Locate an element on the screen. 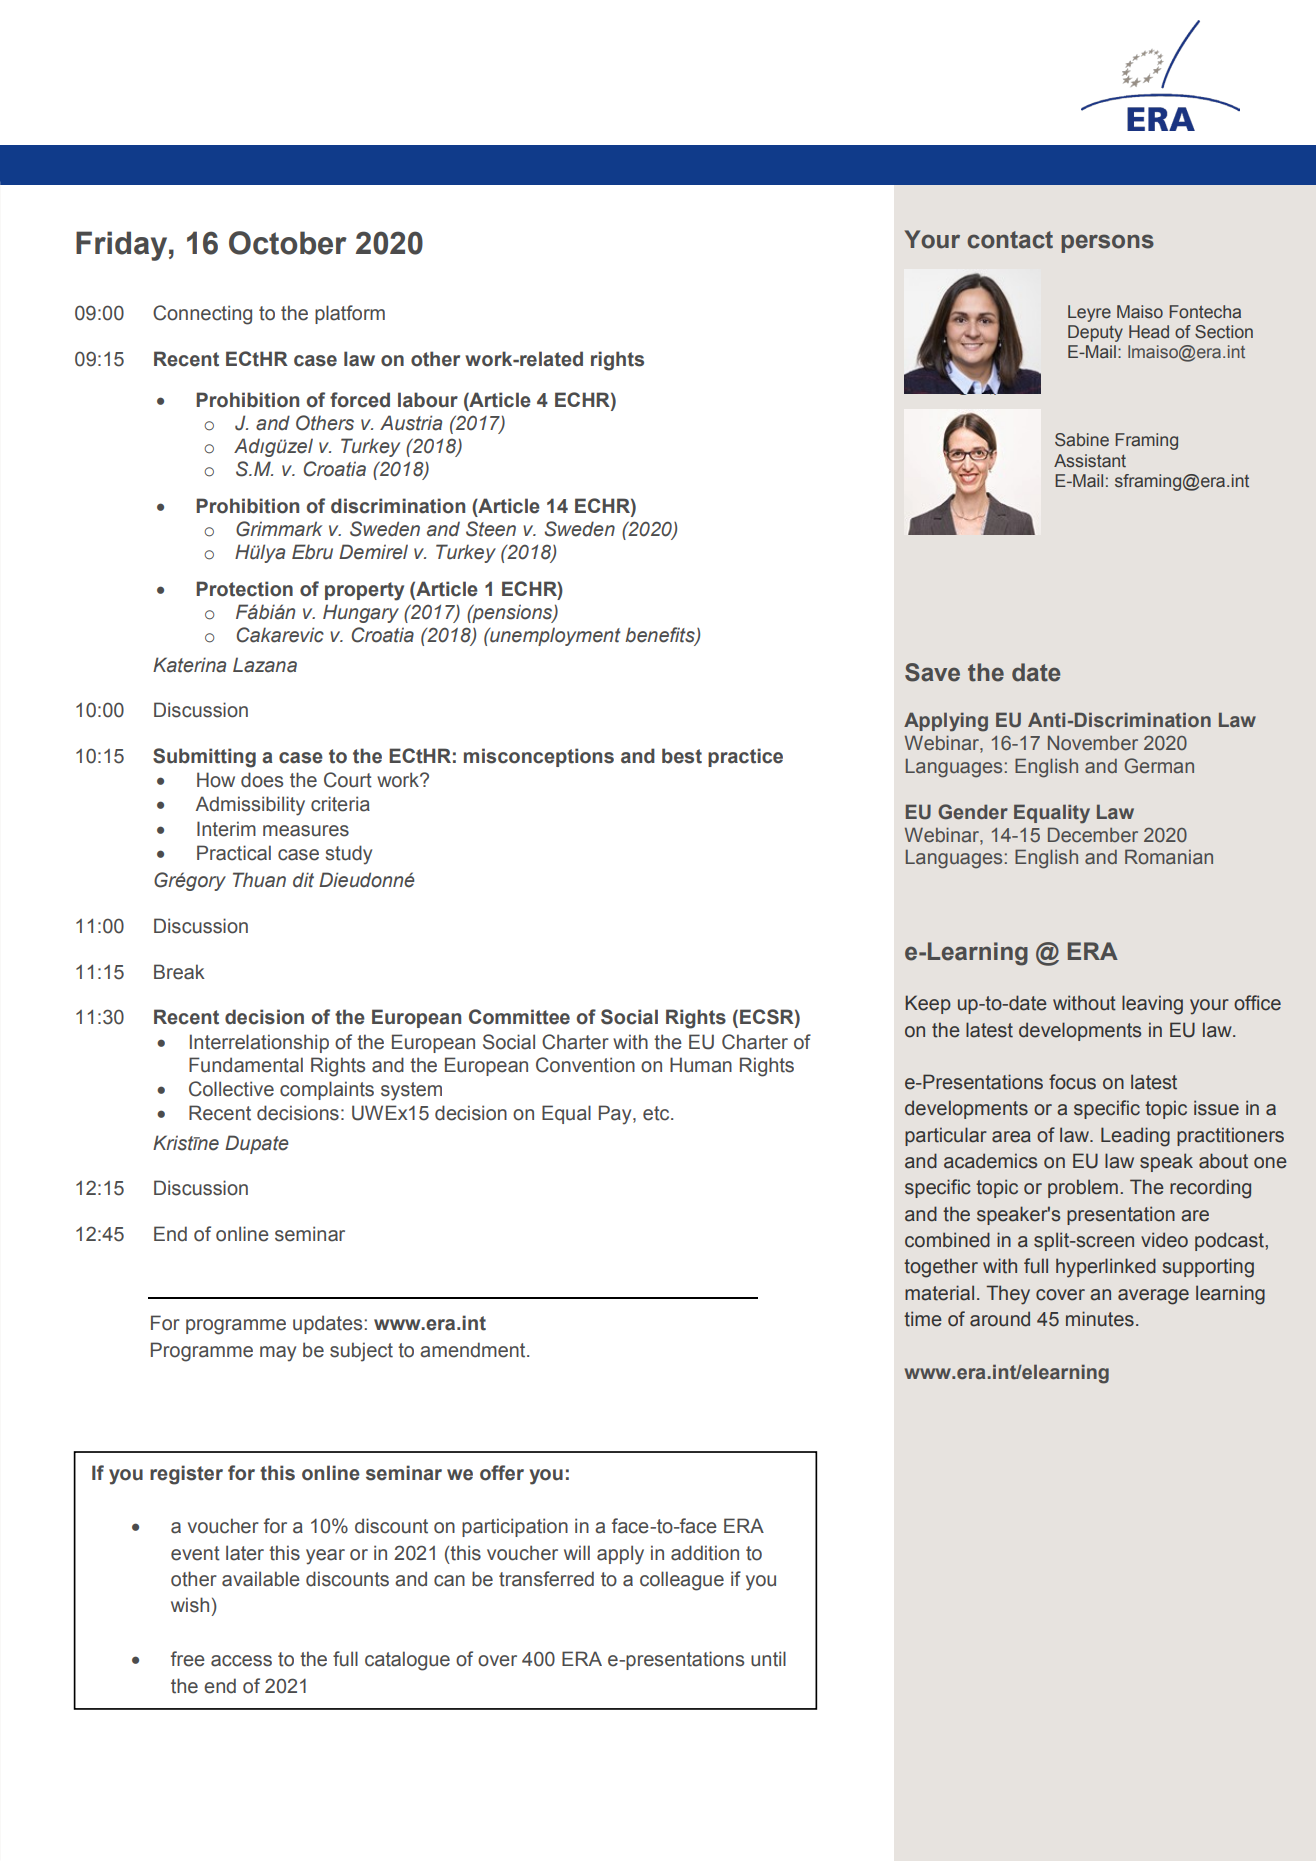 This screenshot has height=1861, width=1316. contact is located at coordinates (1010, 240).
